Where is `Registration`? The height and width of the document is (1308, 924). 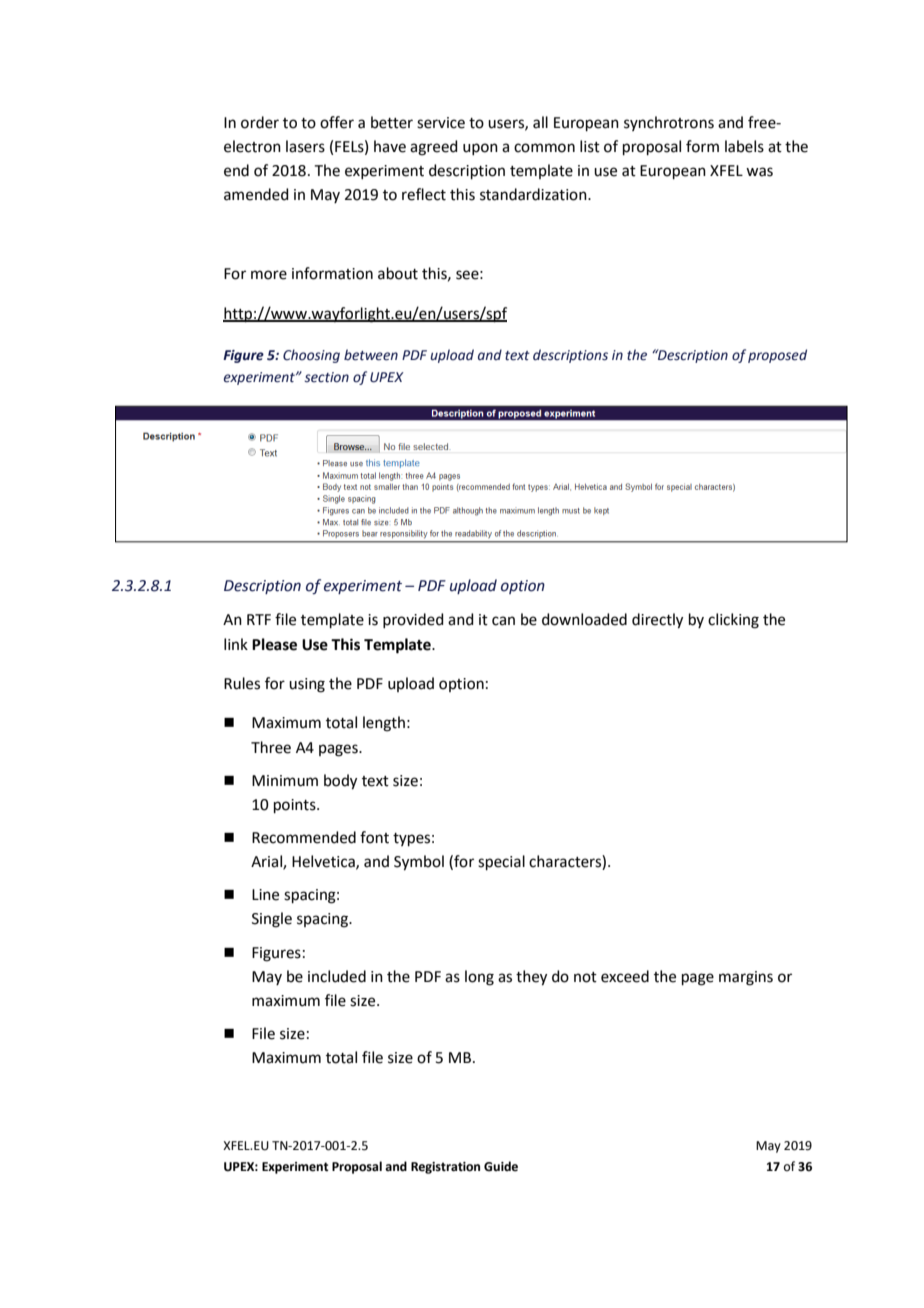 Registration is located at coordinates (445, 1168).
